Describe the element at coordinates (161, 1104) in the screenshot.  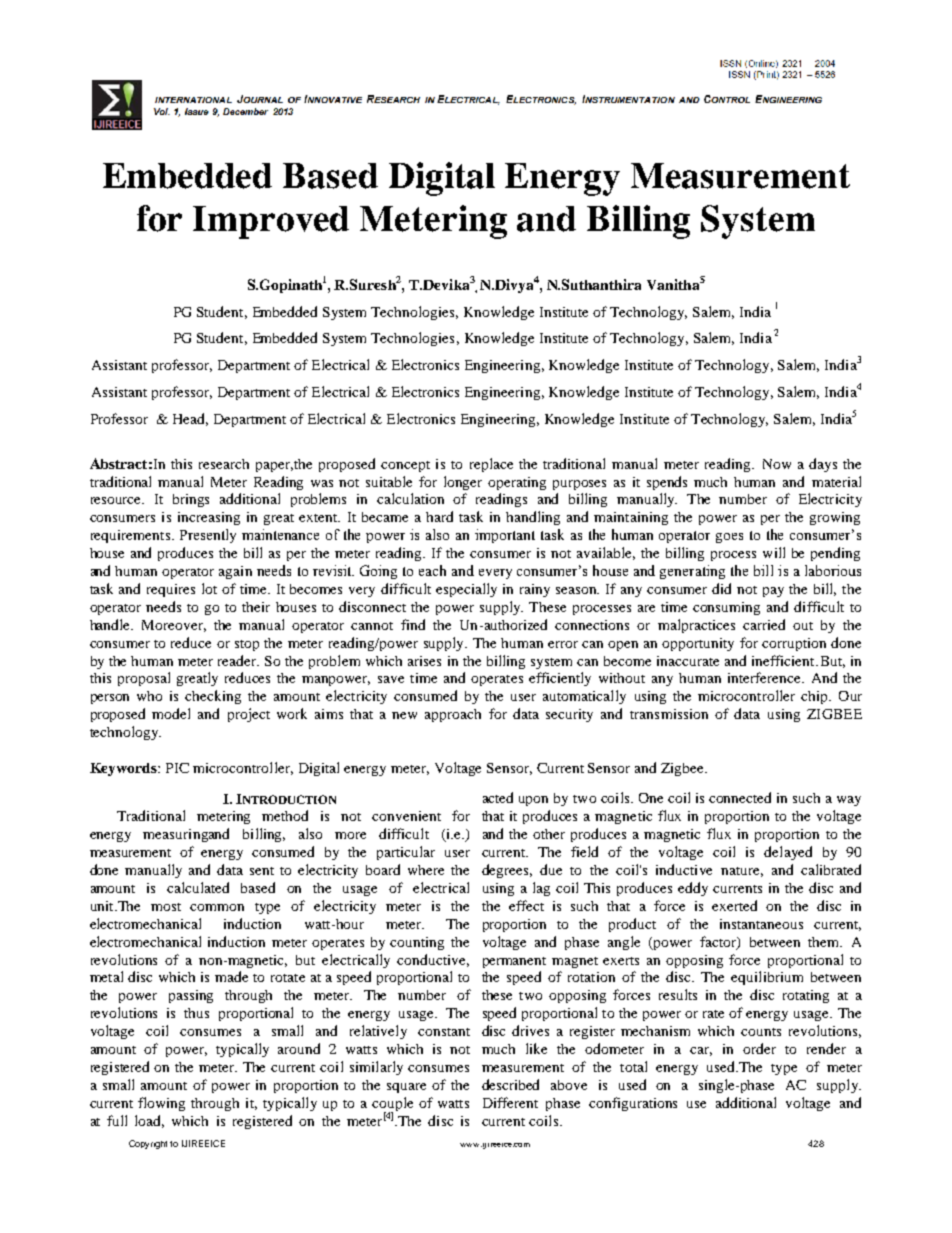
I see `flowing` at that location.
